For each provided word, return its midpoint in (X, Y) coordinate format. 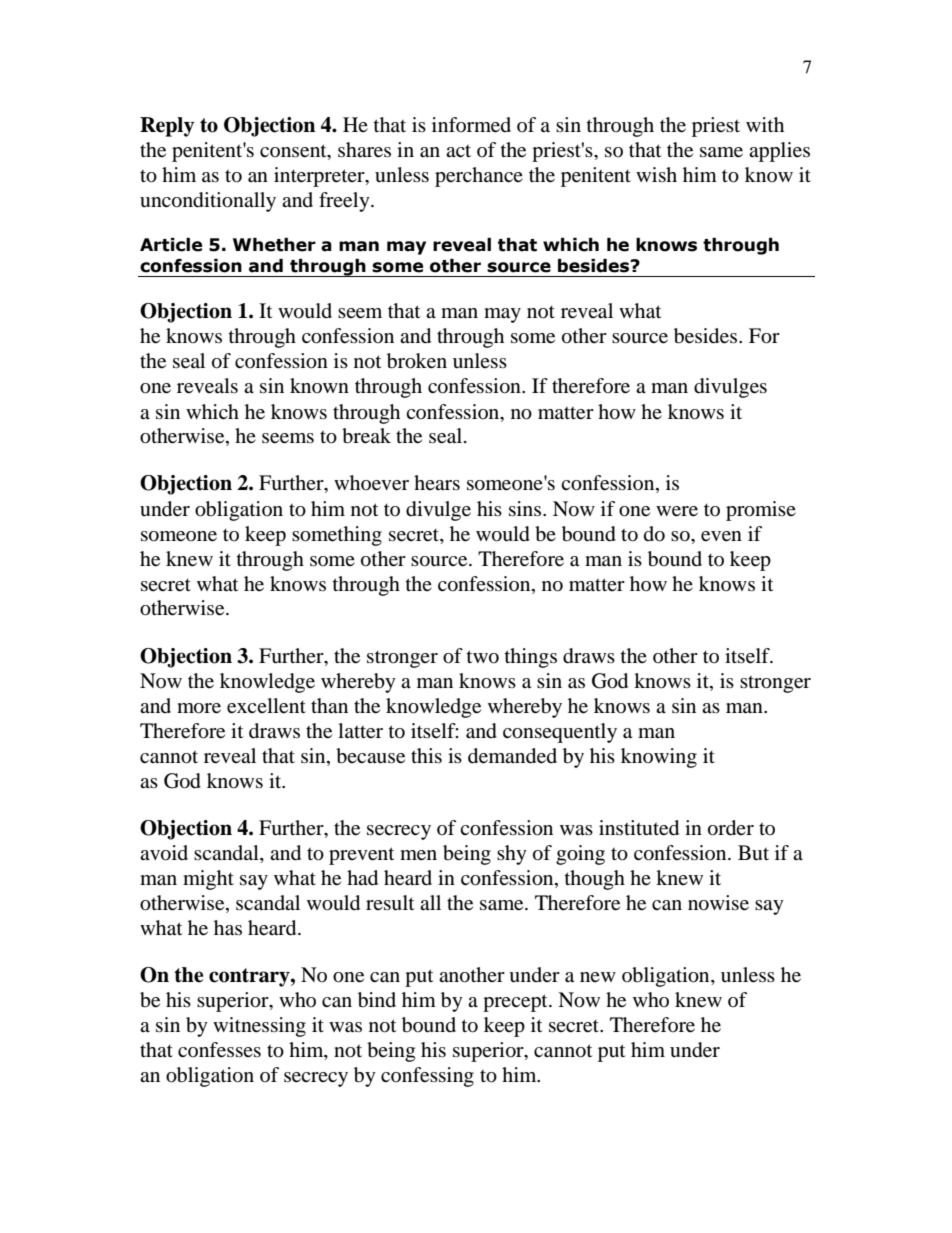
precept (516, 1003)
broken (417, 361)
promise (761, 511)
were (677, 511)
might (208, 880)
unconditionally (208, 202)
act (458, 151)
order (731, 828)
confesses (219, 1050)
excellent (266, 706)
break (366, 436)
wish (656, 174)
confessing (427, 1077)
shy (512, 855)
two (483, 657)
